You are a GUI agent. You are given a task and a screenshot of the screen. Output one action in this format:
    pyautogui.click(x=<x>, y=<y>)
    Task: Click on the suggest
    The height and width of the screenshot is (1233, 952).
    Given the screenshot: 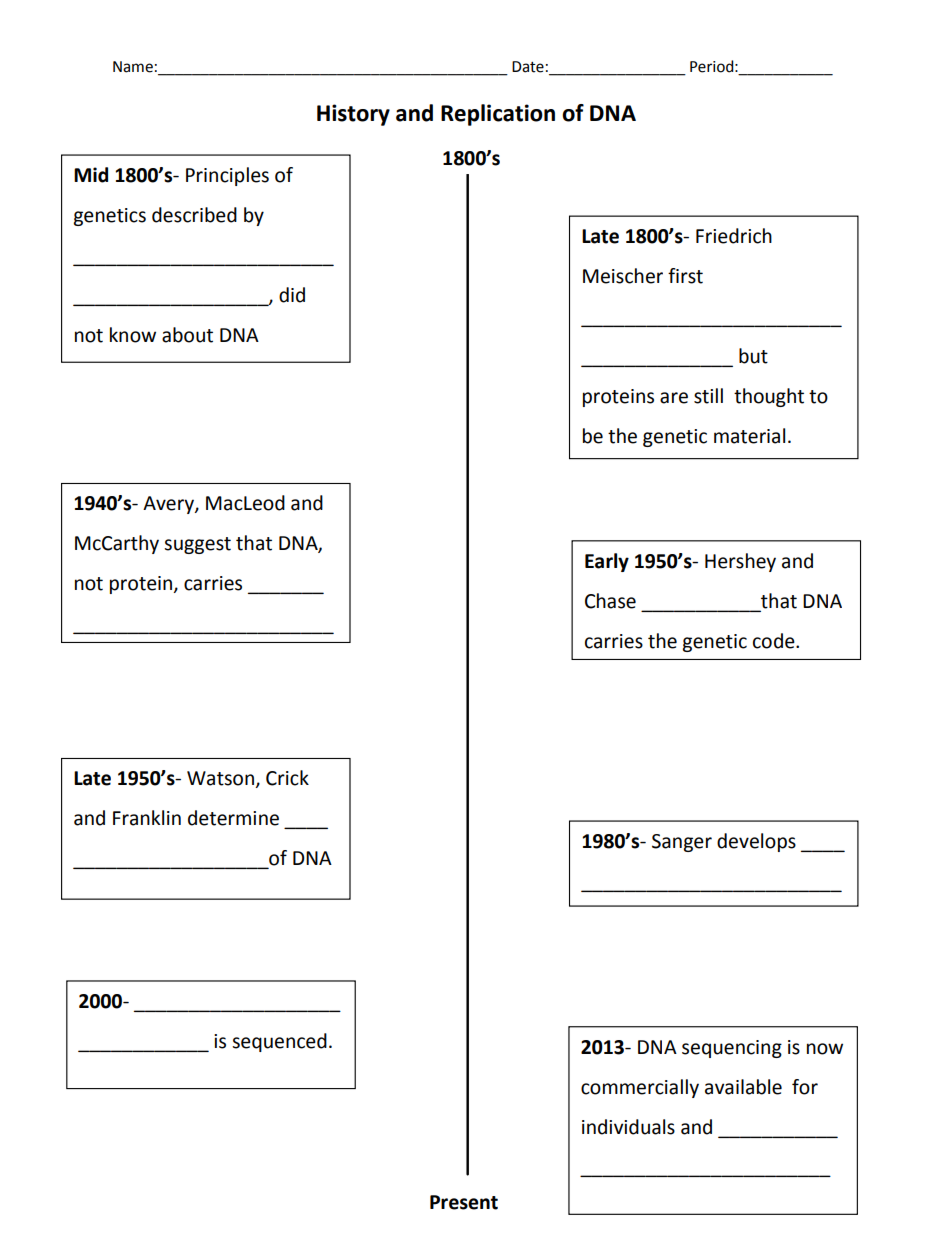 What is the action you would take?
    pyautogui.click(x=197, y=545)
